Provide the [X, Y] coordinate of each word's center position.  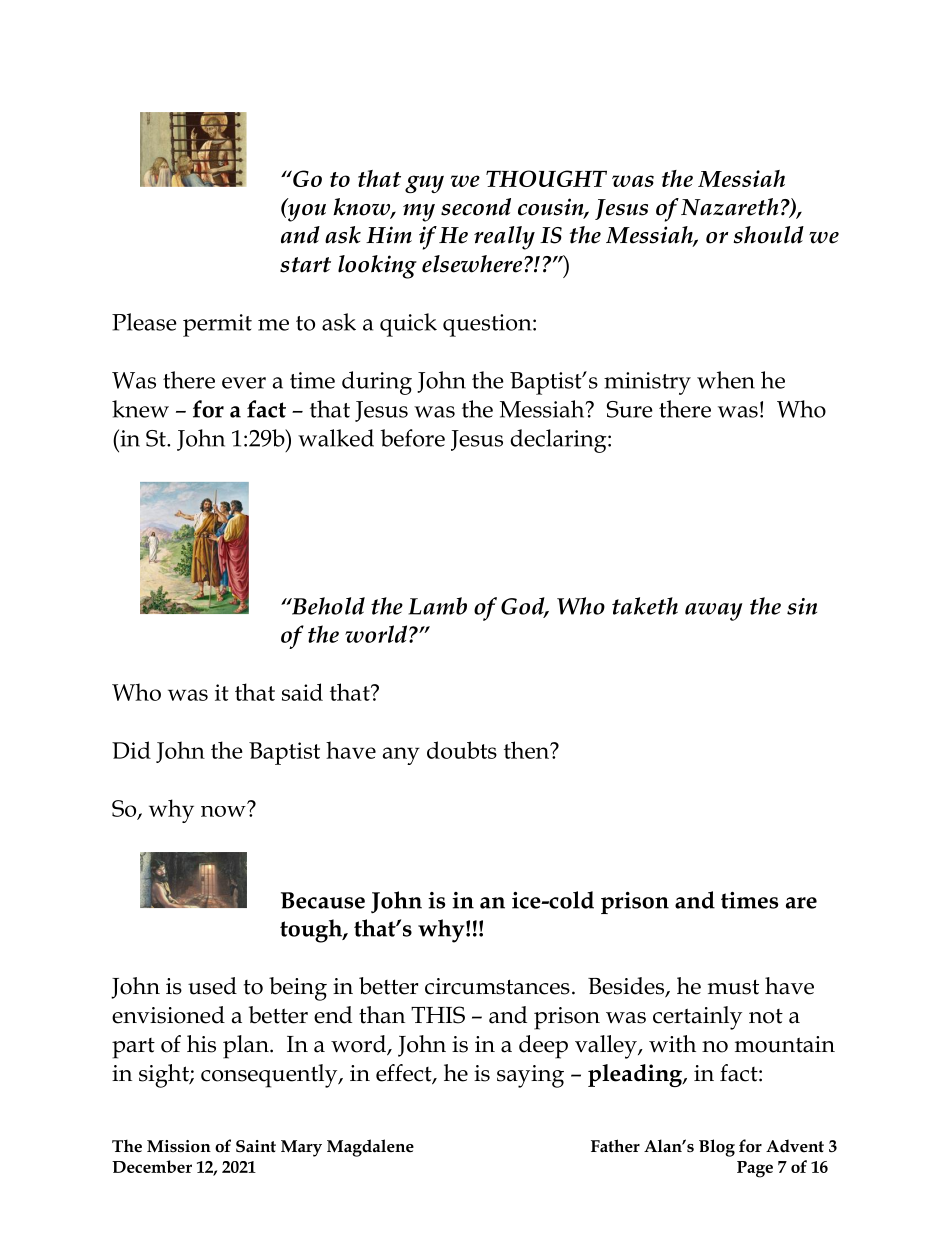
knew [140, 409]
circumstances [497, 986]
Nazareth [729, 207]
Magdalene [370, 1148]
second [476, 207]
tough [312, 931]
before [412, 438]
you [306, 211]
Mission [179, 1146]
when [726, 380]
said [302, 692]
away [714, 612]
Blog [717, 1148]
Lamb [437, 606]
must [733, 987]
